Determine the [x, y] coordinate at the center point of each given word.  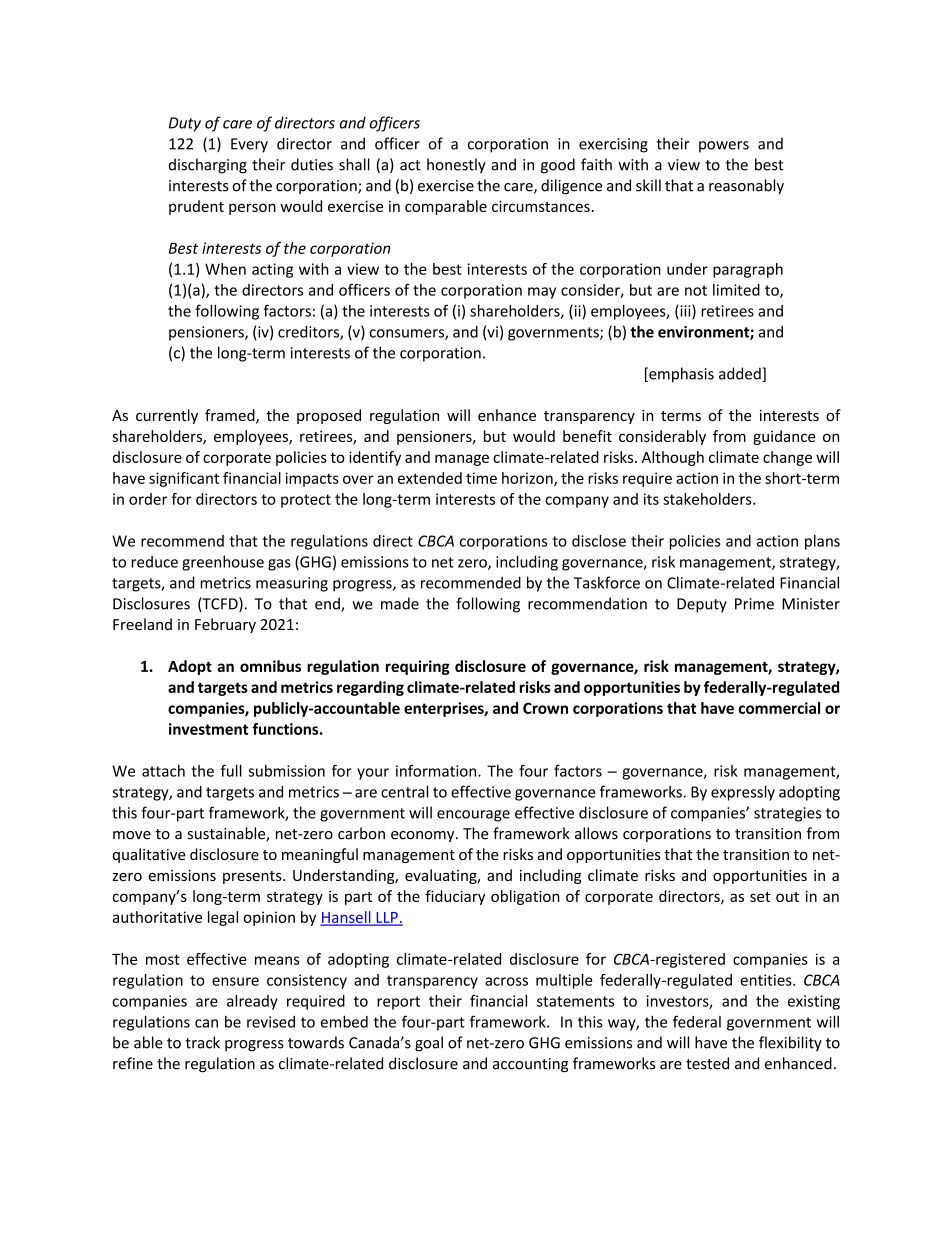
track [202, 1042]
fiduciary [455, 897]
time [481, 478]
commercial [779, 708]
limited [736, 290]
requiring [418, 667]
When [225, 269]
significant [184, 479]
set [760, 897]
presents [253, 877]
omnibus [270, 666]
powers [724, 147]
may [542, 293]
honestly [456, 166]
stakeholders [708, 499]
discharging [208, 166]
